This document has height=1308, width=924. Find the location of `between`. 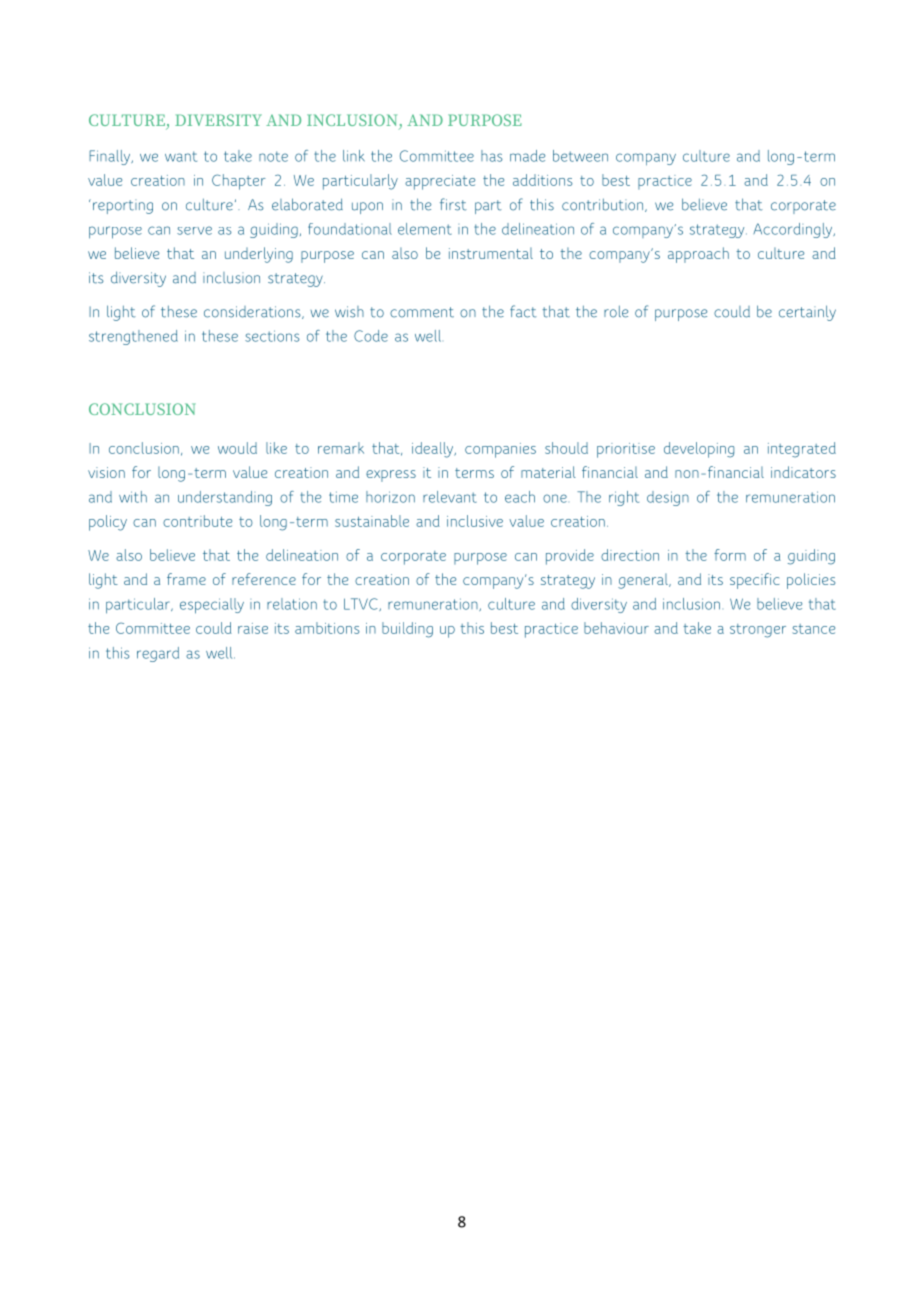

between is located at coordinates (580, 156).
